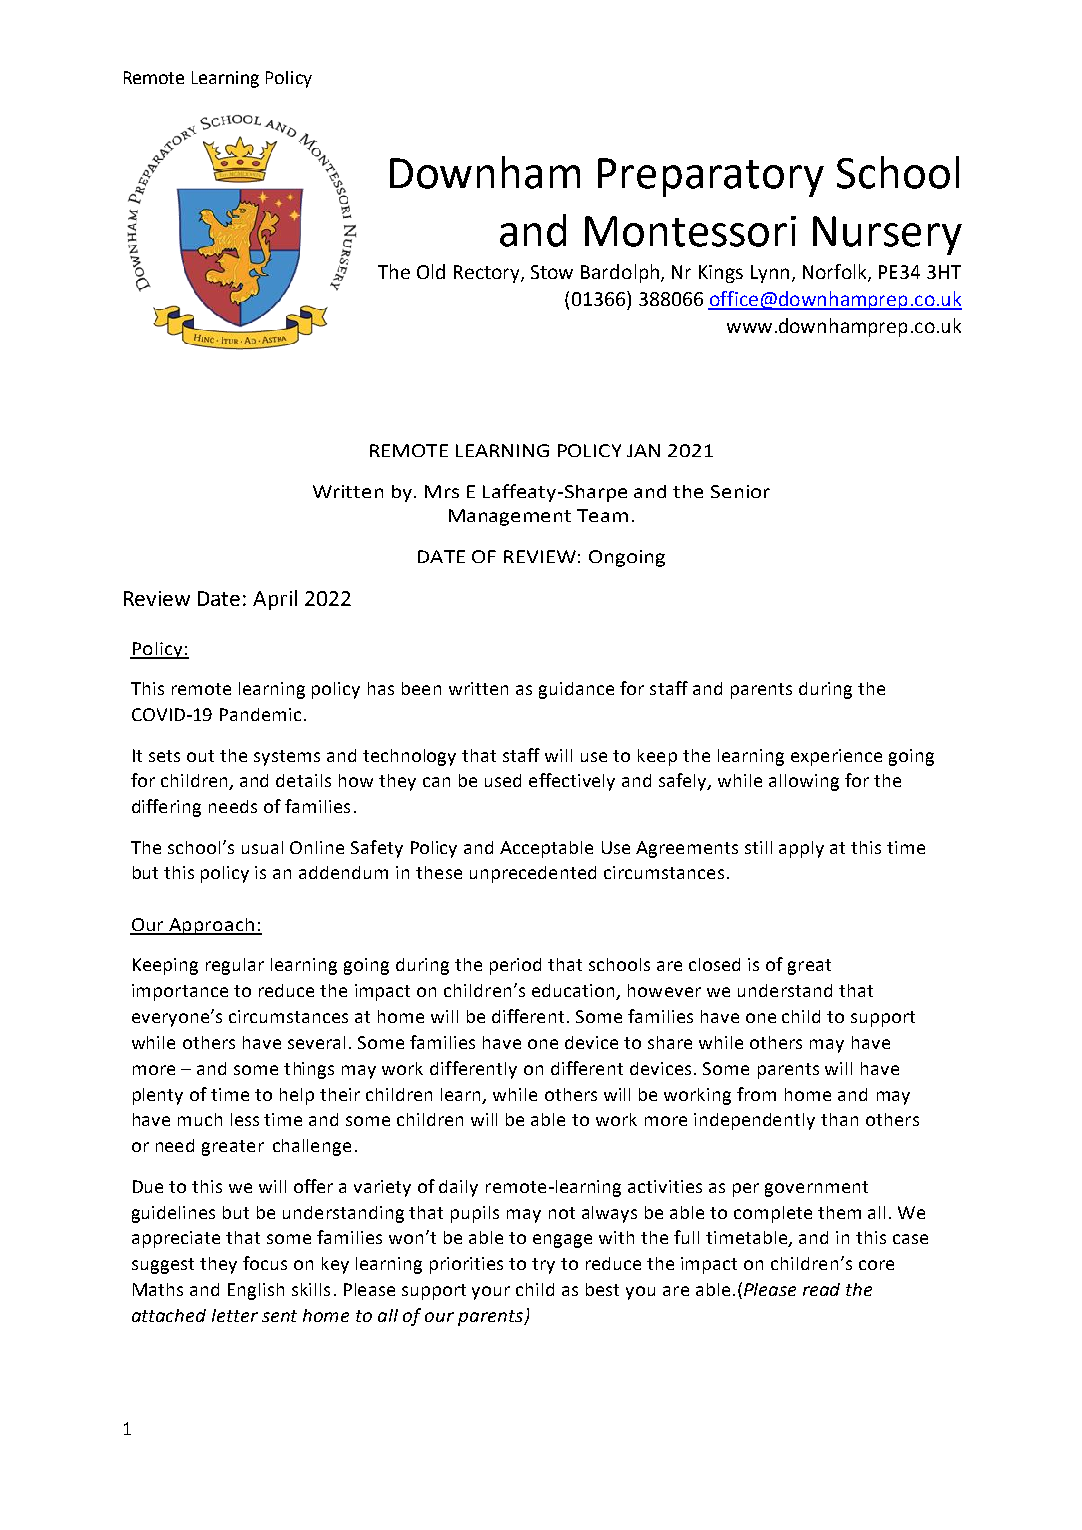 The width and height of the image is (1082, 1530). Describe the element at coordinates (821, 1289) in the image. I see `read` at that location.
